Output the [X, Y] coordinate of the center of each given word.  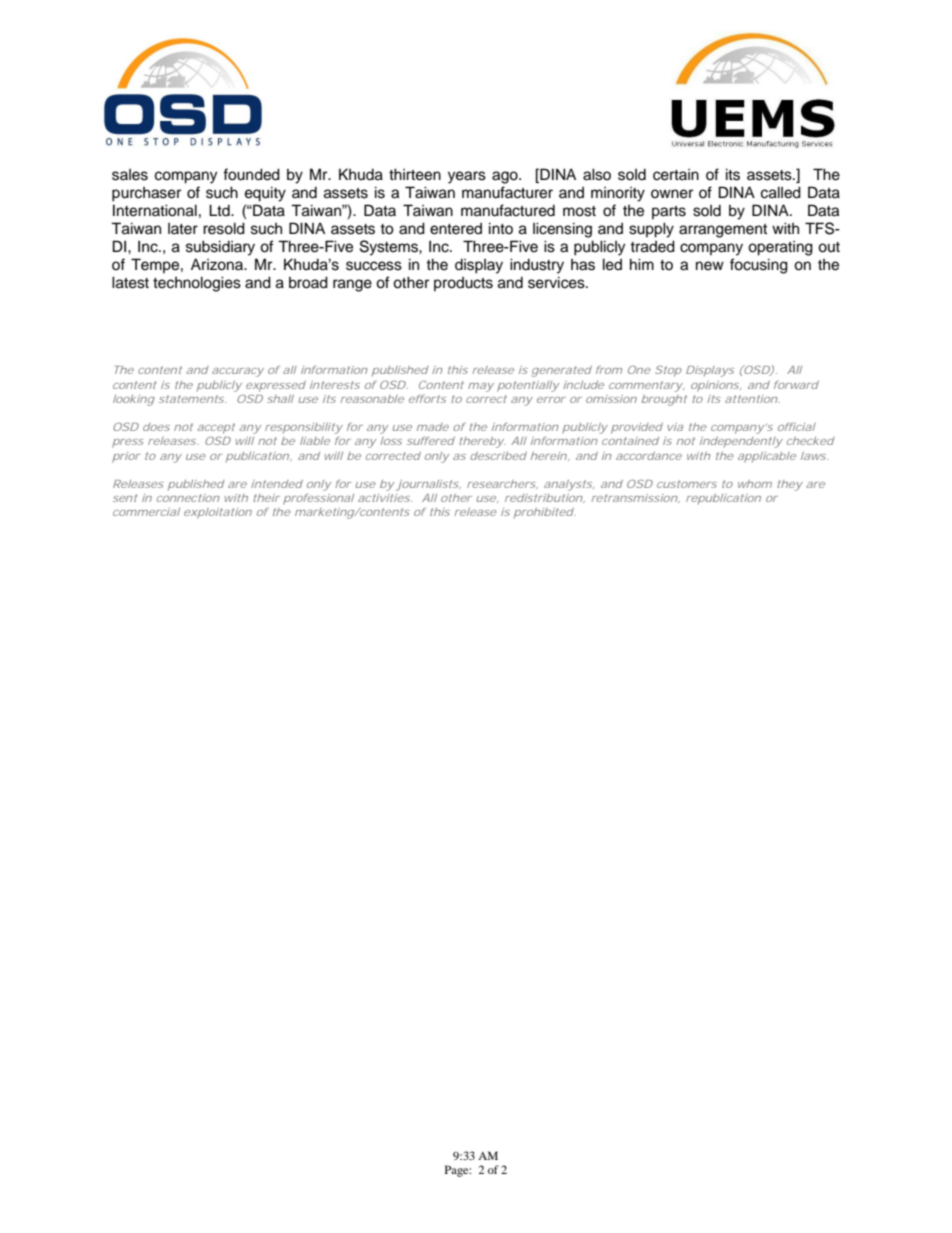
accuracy [238, 372]
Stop [668, 371]
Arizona [218, 264]
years [467, 177]
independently [741, 442]
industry [537, 266]
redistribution [544, 498]
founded [251, 174]
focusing [759, 266]
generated [561, 371]
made [433, 427]
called [781, 192]
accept [216, 428]
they [790, 485]
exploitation [218, 513]
